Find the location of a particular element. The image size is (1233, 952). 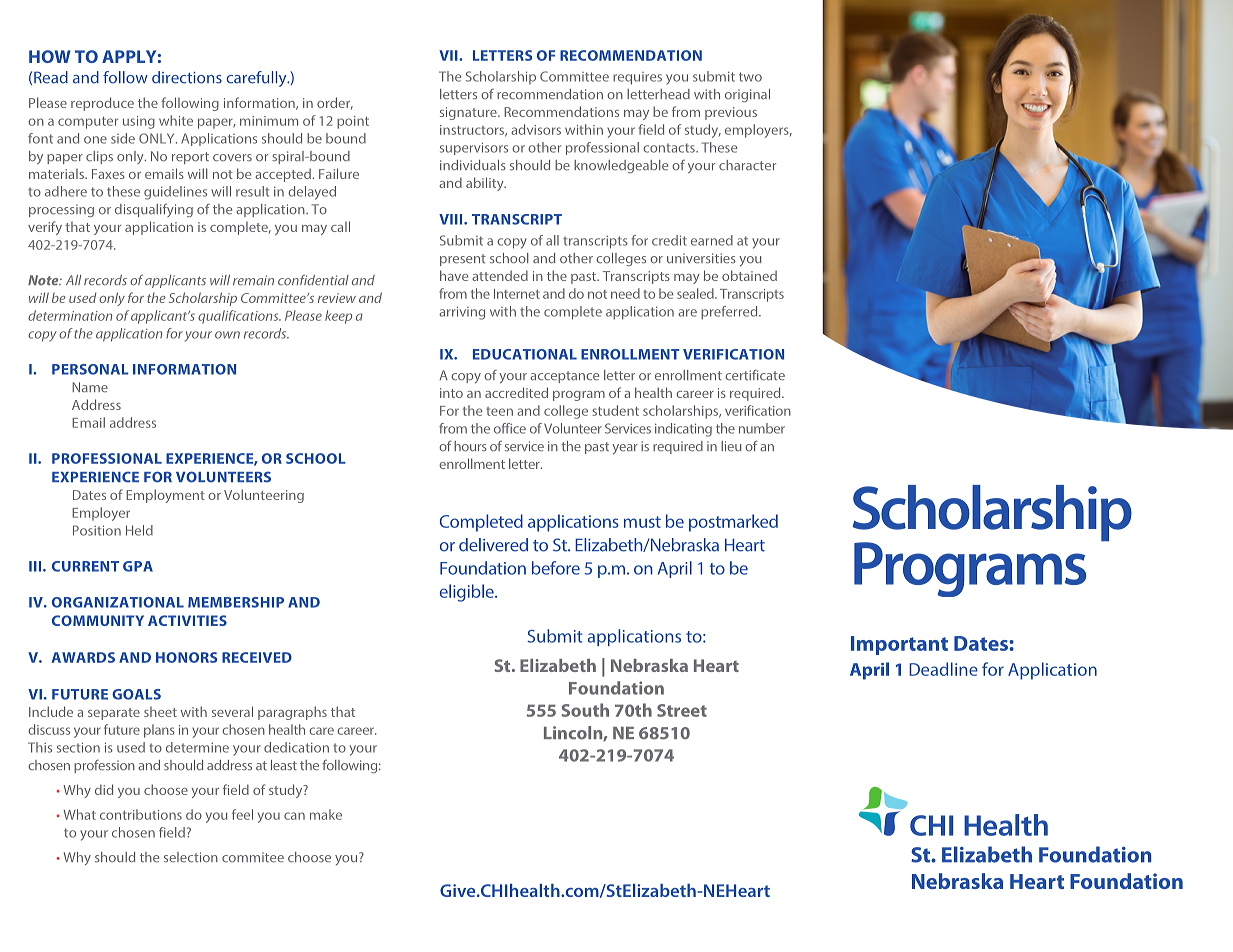

contributions is located at coordinates (141, 814).
